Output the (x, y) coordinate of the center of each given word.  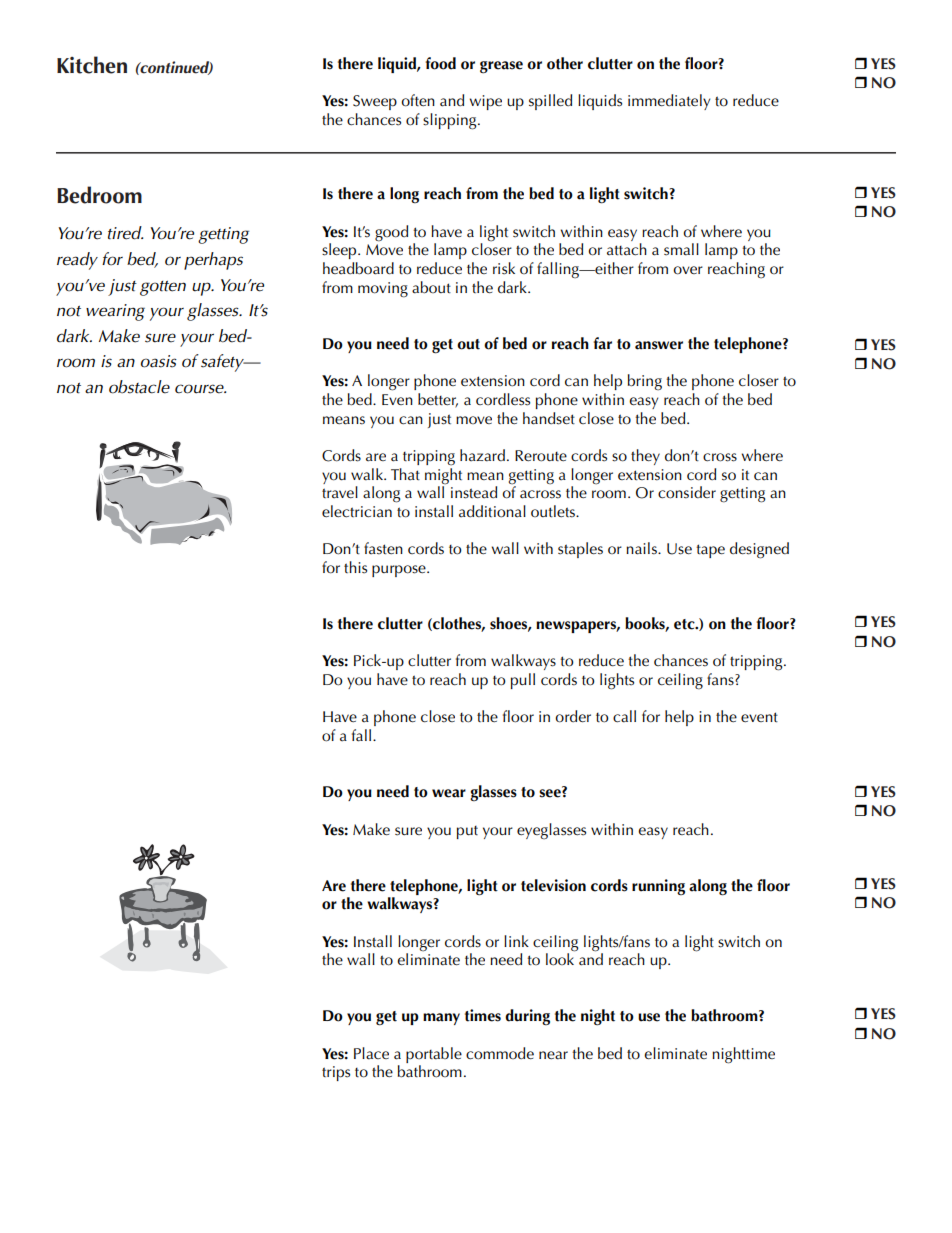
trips (336, 1073)
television (553, 885)
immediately (669, 102)
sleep (340, 251)
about (431, 287)
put (467, 832)
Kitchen (92, 65)
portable (434, 1055)
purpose (400, 571)
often (418, 100)
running (658, 887)
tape (710, 551)
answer (659, 345)
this (355, 567)
